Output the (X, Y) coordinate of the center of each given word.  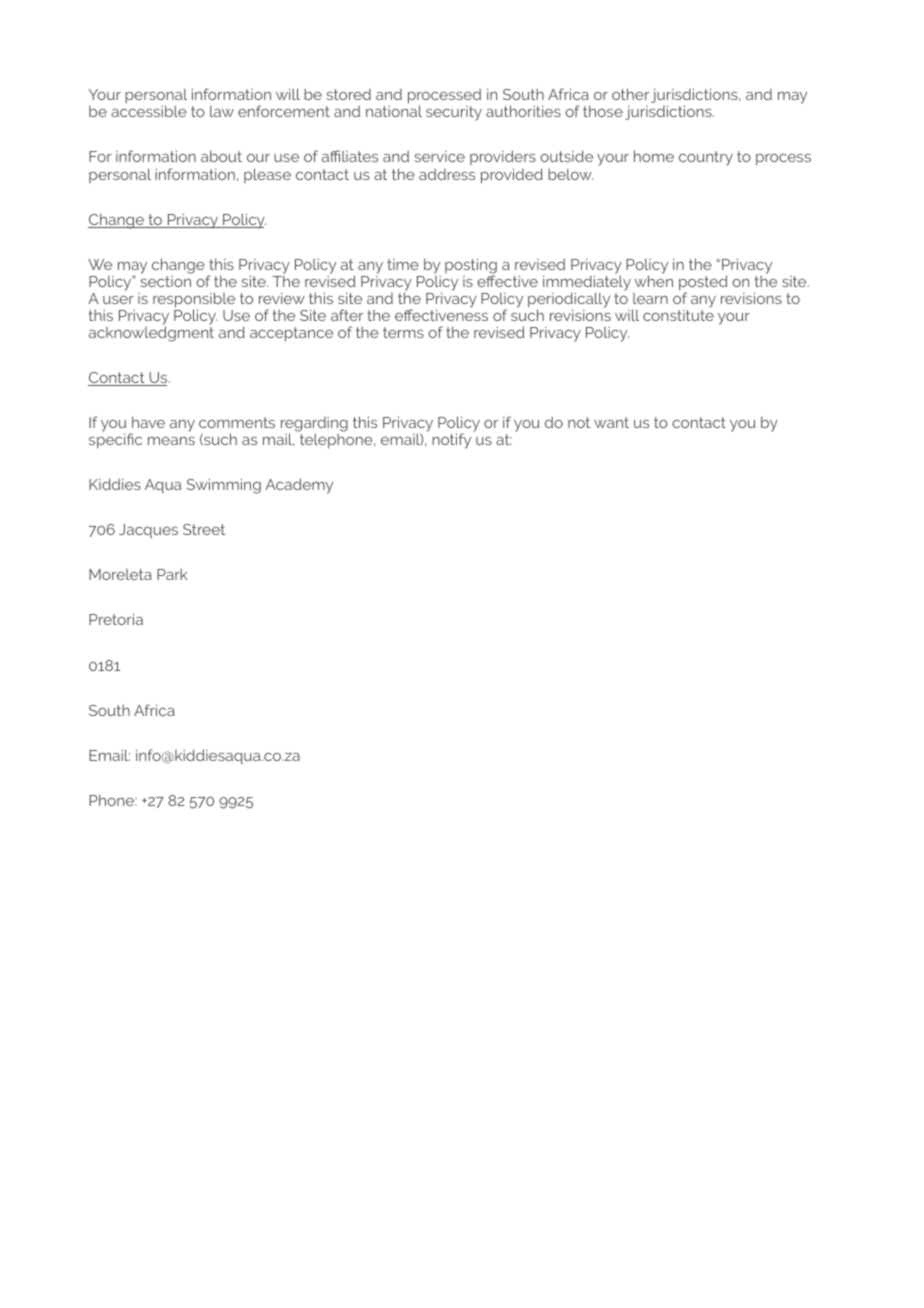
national (394, 111)
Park (172, 574)
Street (204, 529)
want (611, 422)
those (603, 111)
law (222, 111)
